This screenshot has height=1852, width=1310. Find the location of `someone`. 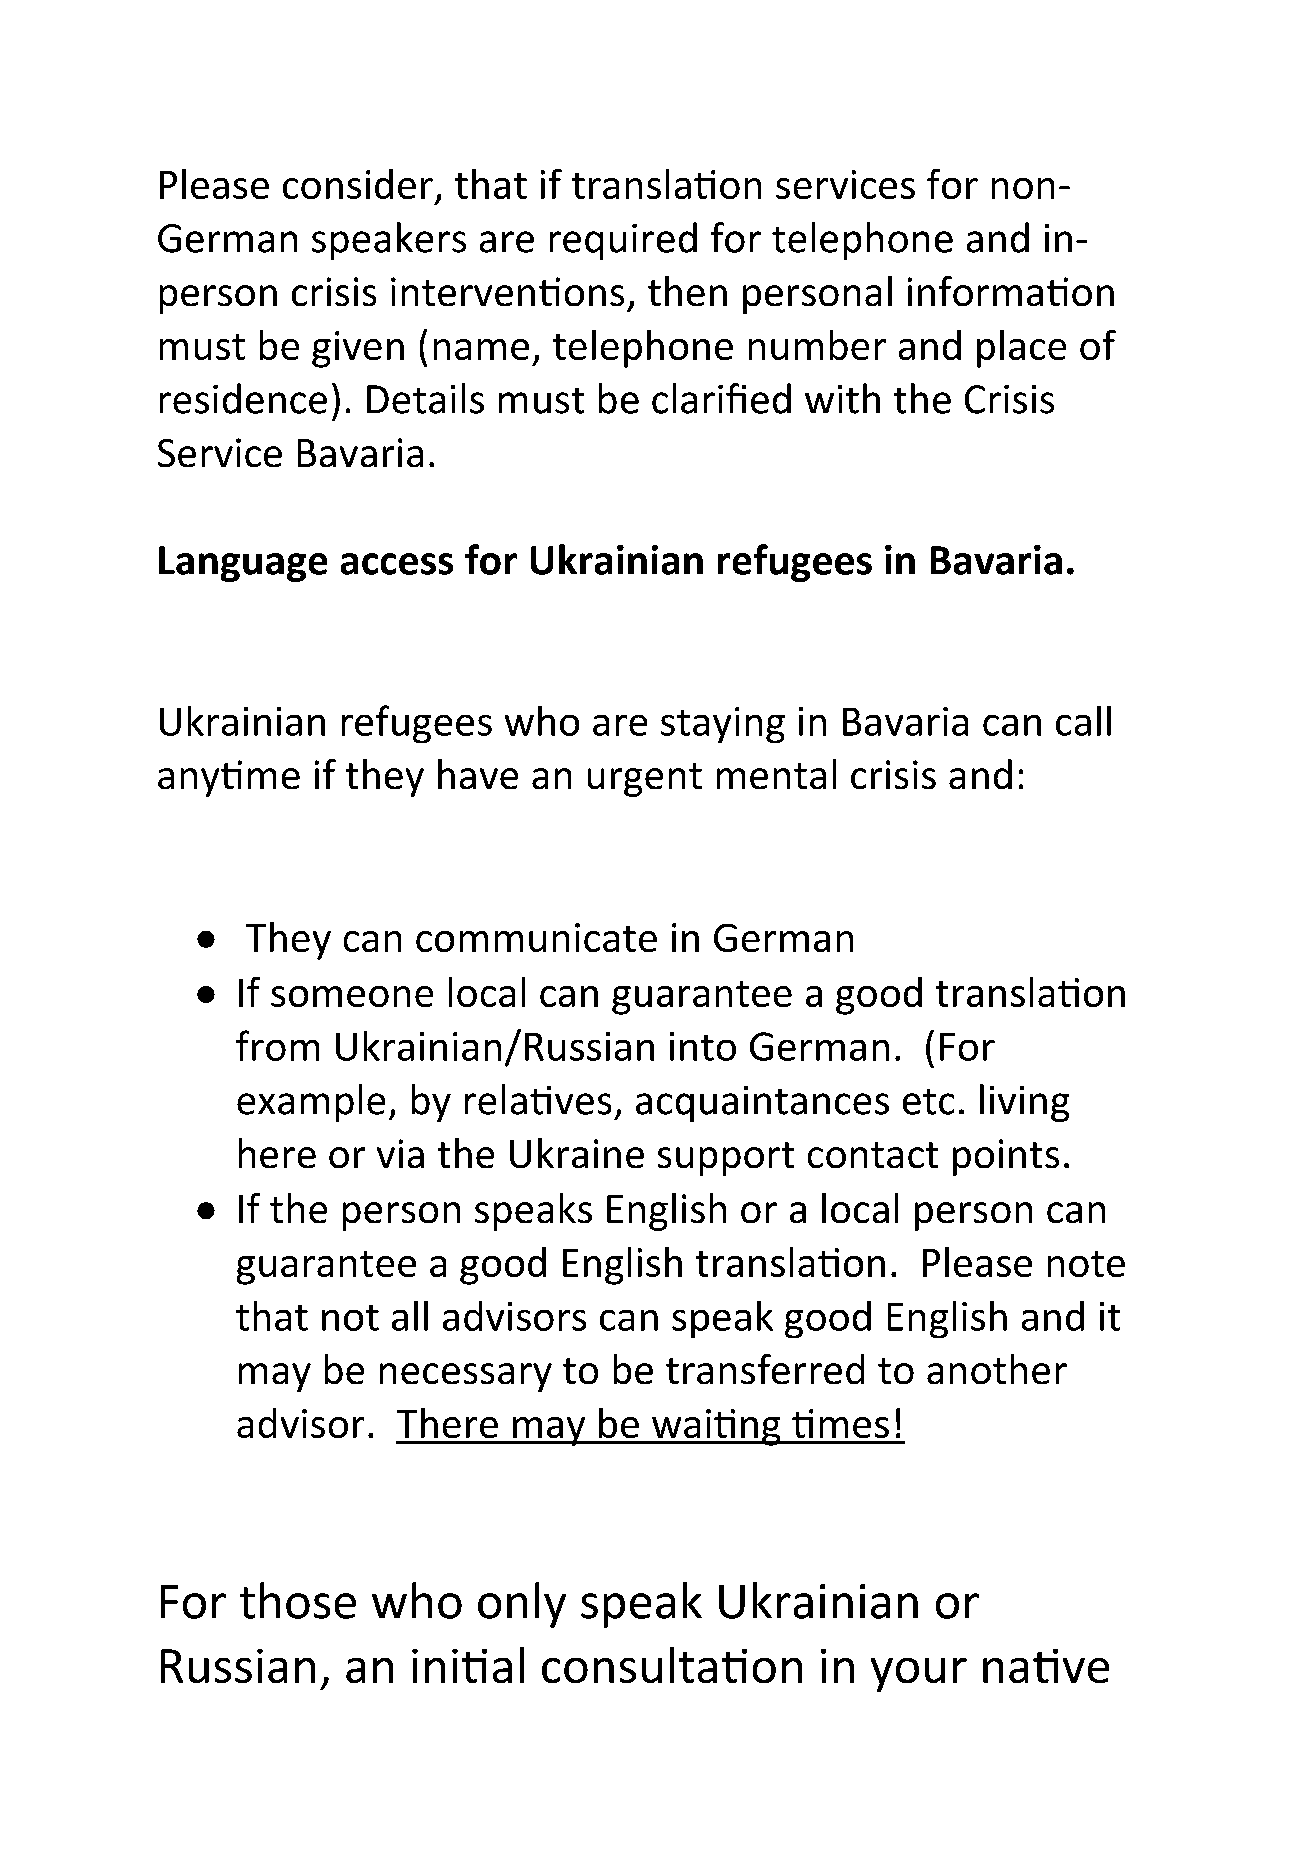

someone is located at coordinates (352, 996).
